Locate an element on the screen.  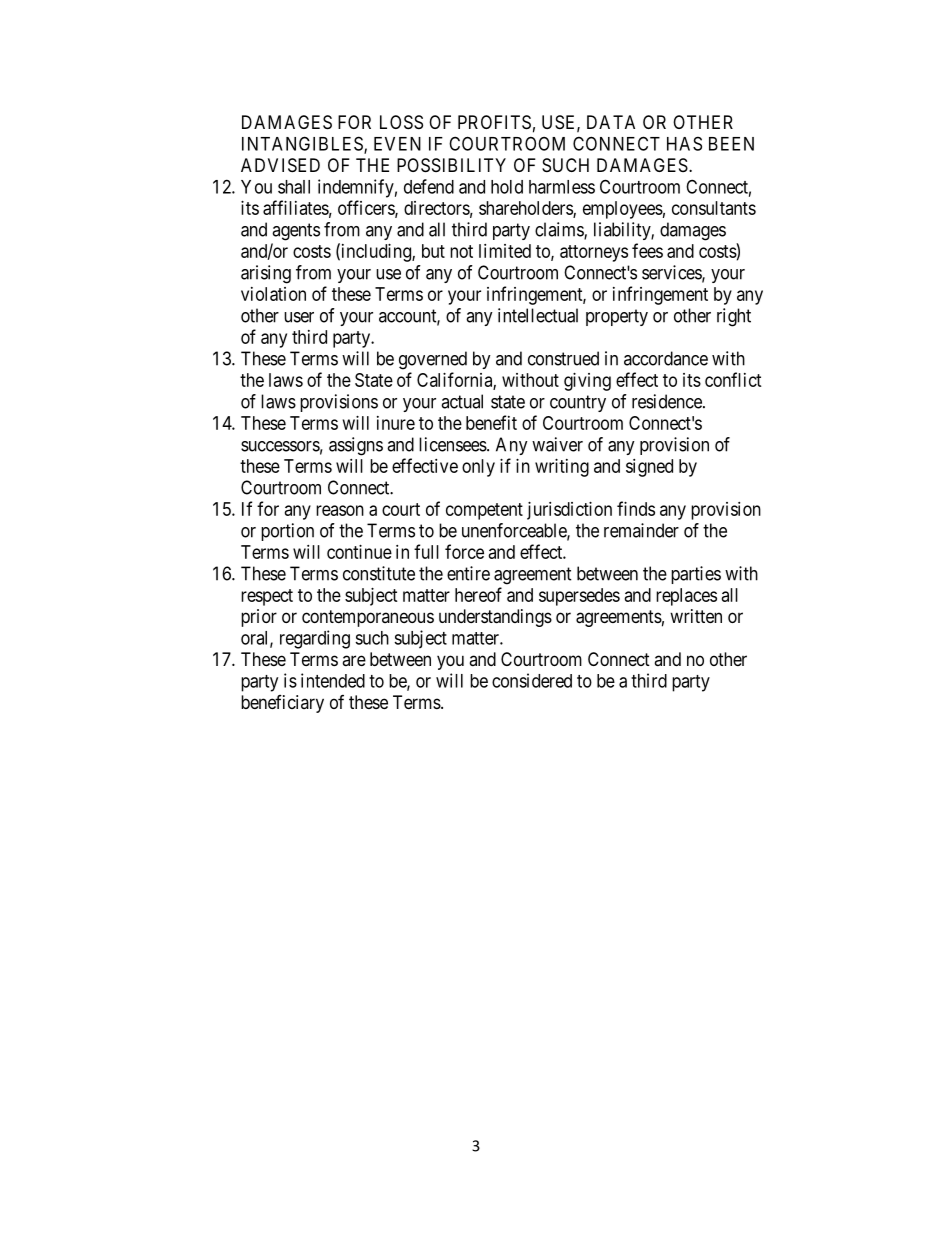
user is located at coordinates (299, 317).
